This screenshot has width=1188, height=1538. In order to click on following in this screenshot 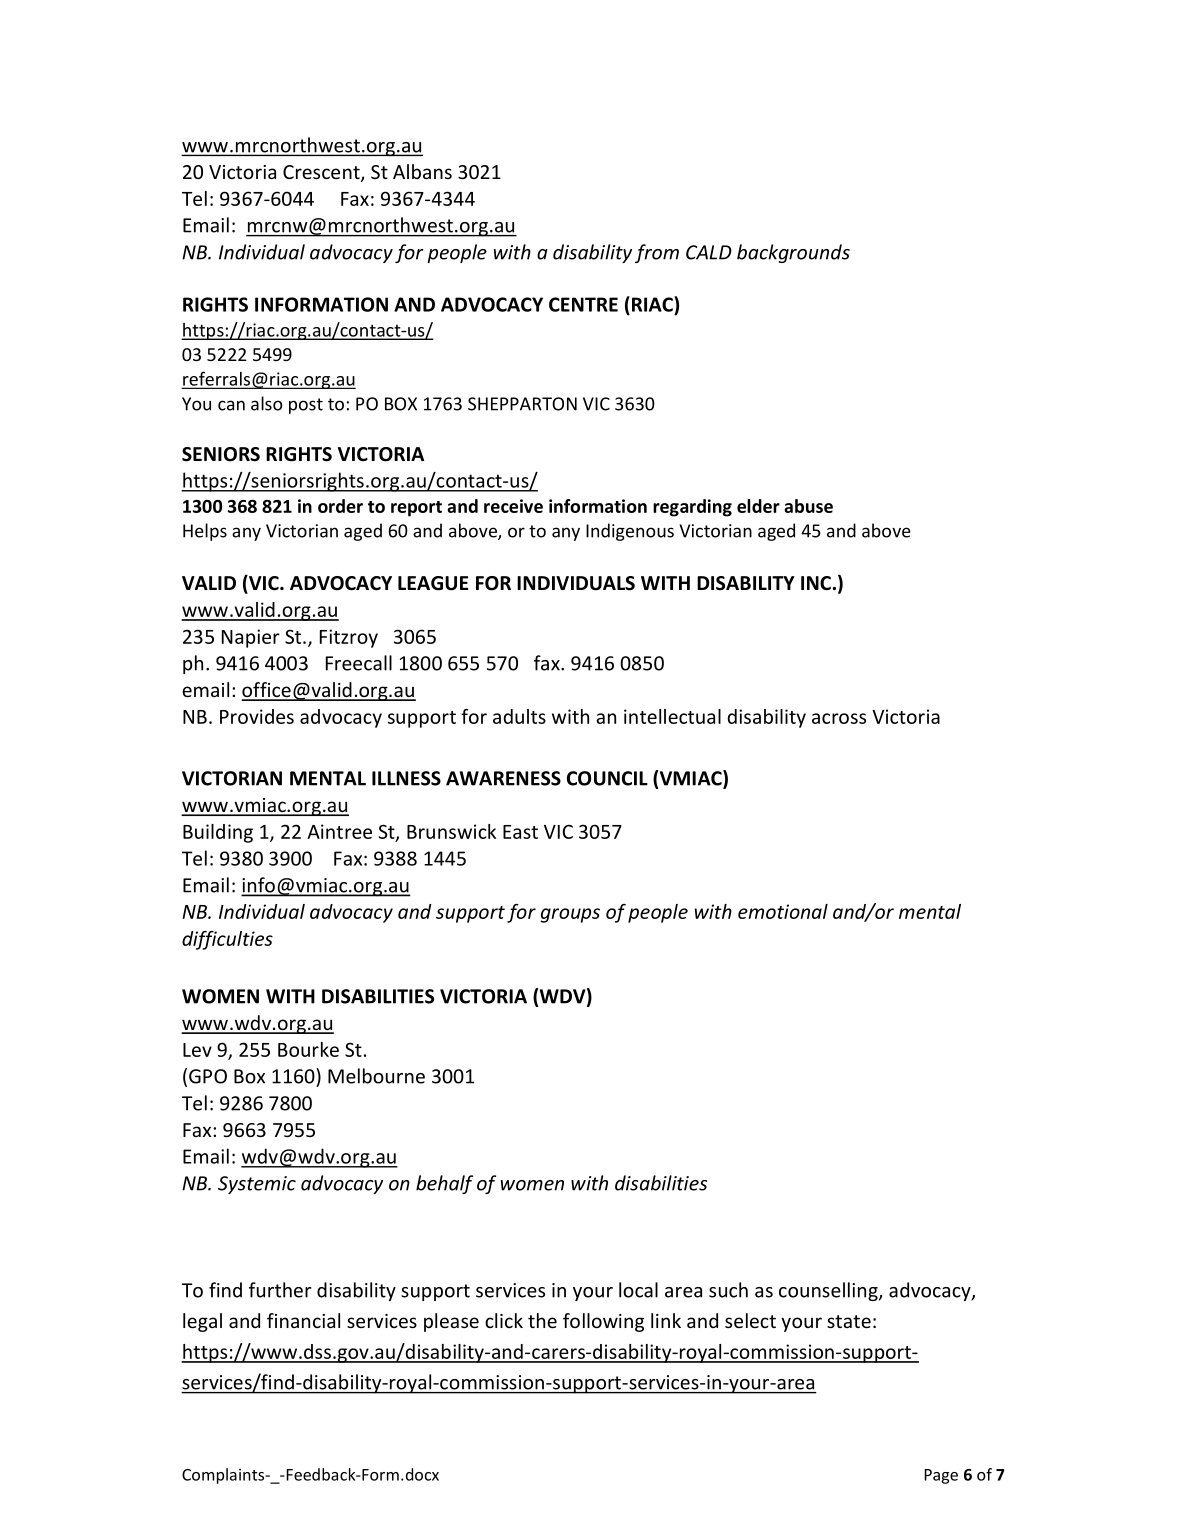, I will do `click(603, 1322)`.
